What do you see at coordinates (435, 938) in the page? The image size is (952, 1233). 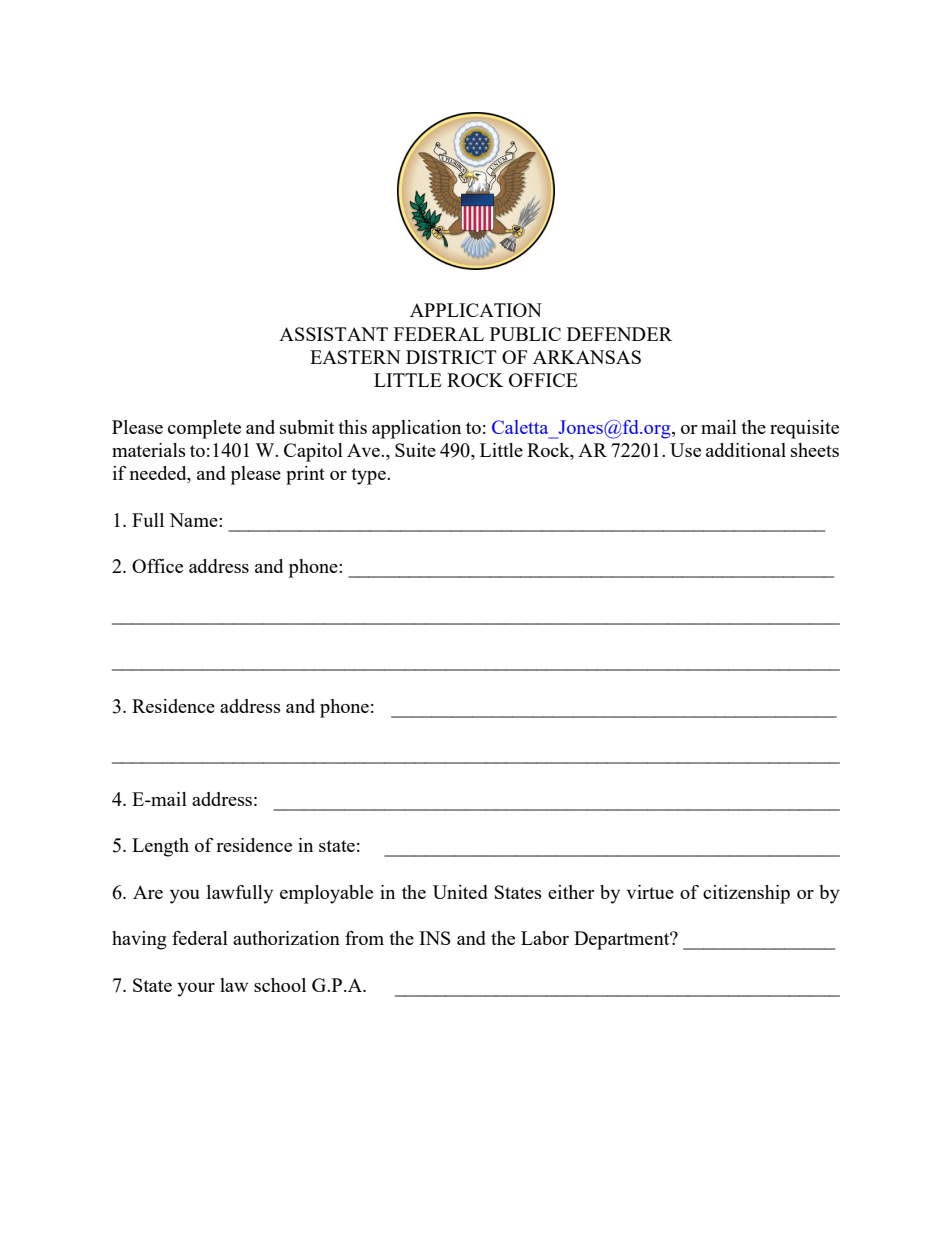 I see `INS` at bounding box center [435, 938].
